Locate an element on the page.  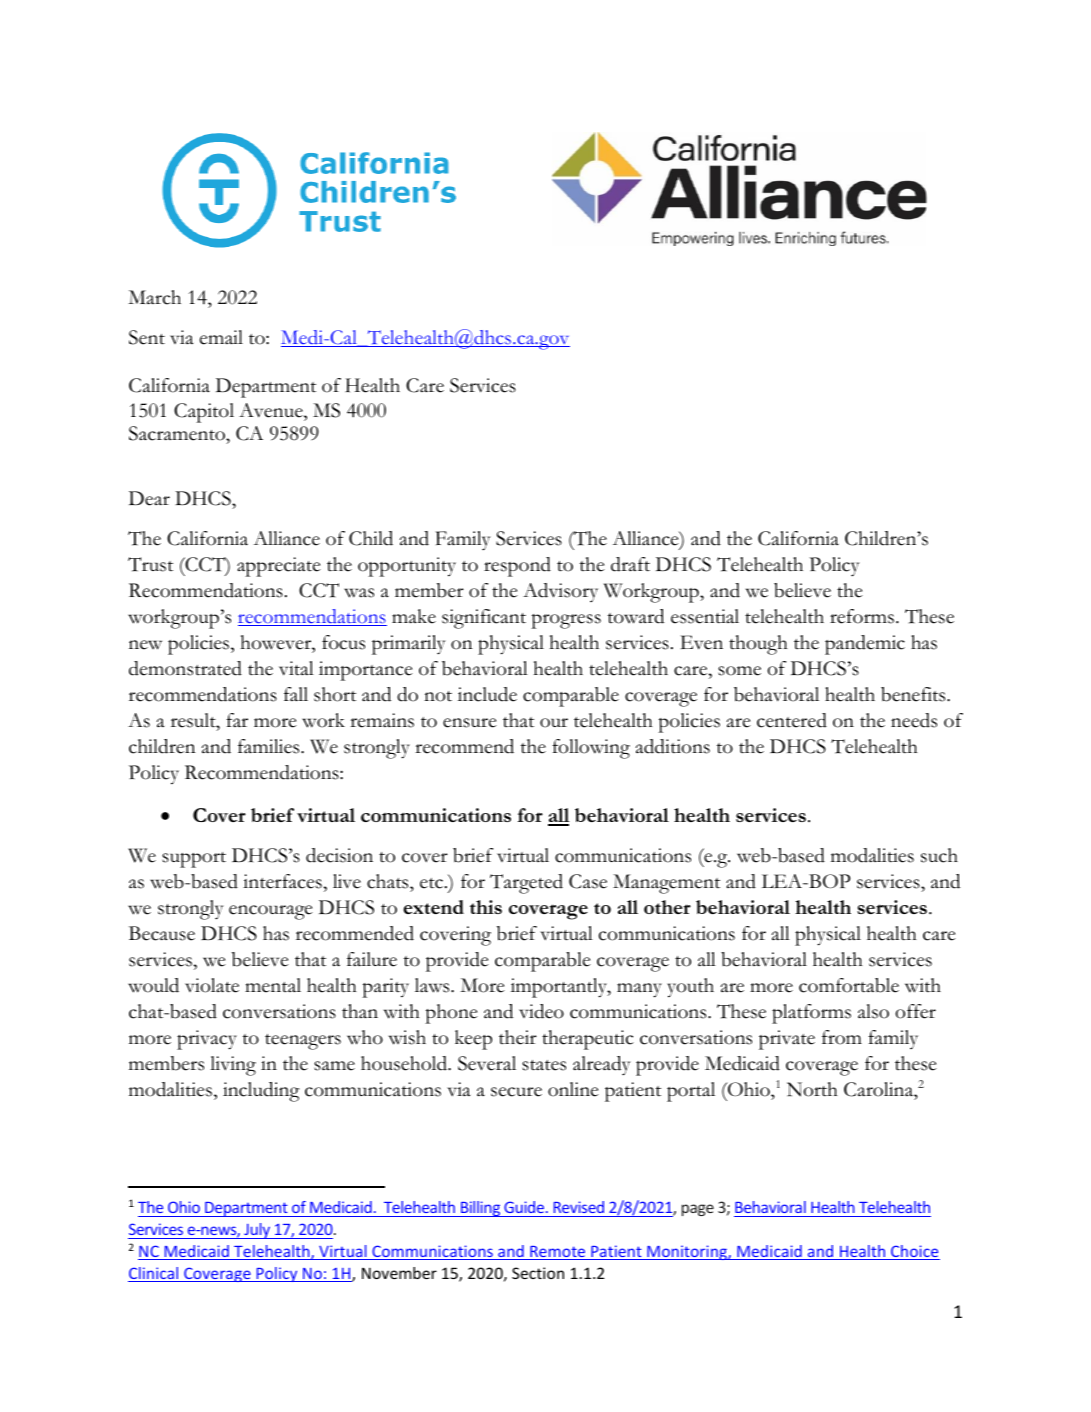
following is located at coordinates (591, 749).
